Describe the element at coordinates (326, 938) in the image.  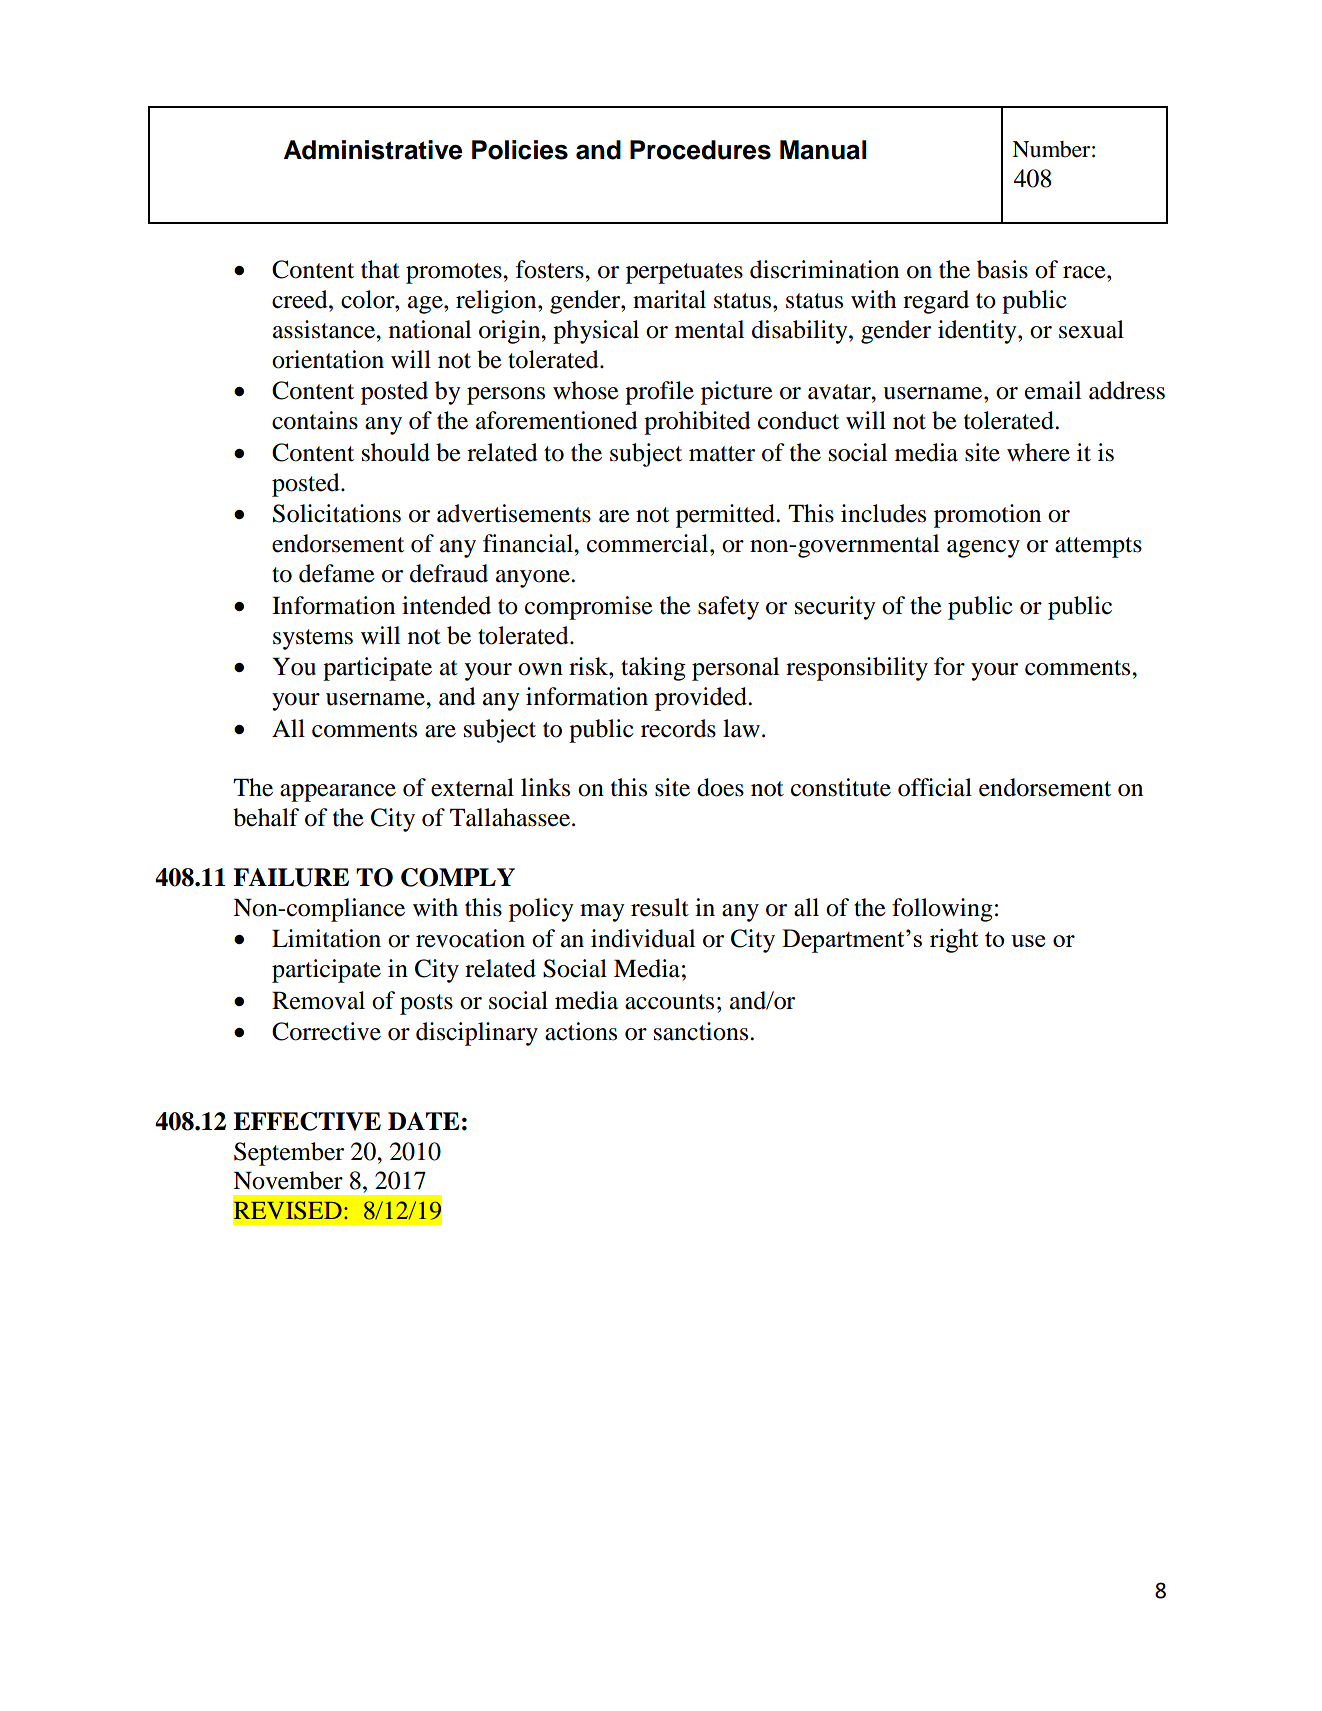
I see `Limitation` at that location.
